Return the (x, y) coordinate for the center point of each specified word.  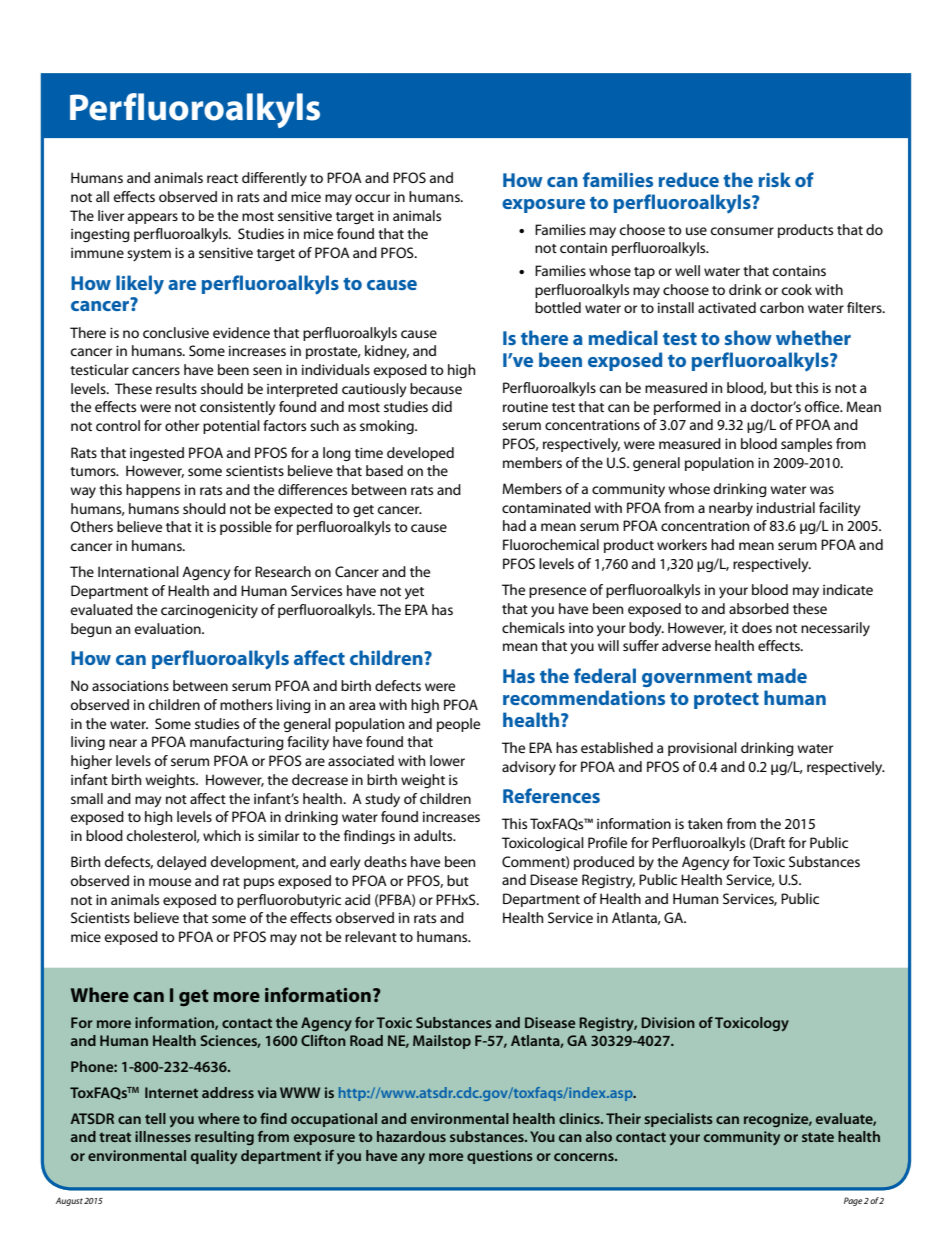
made (782, 675)
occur (372, 198)
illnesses (163, 1136)
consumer (742, 231)
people (458, 725)
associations (130, 685)
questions (500, 1157)
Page (853, 1201)
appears (153, 218)
